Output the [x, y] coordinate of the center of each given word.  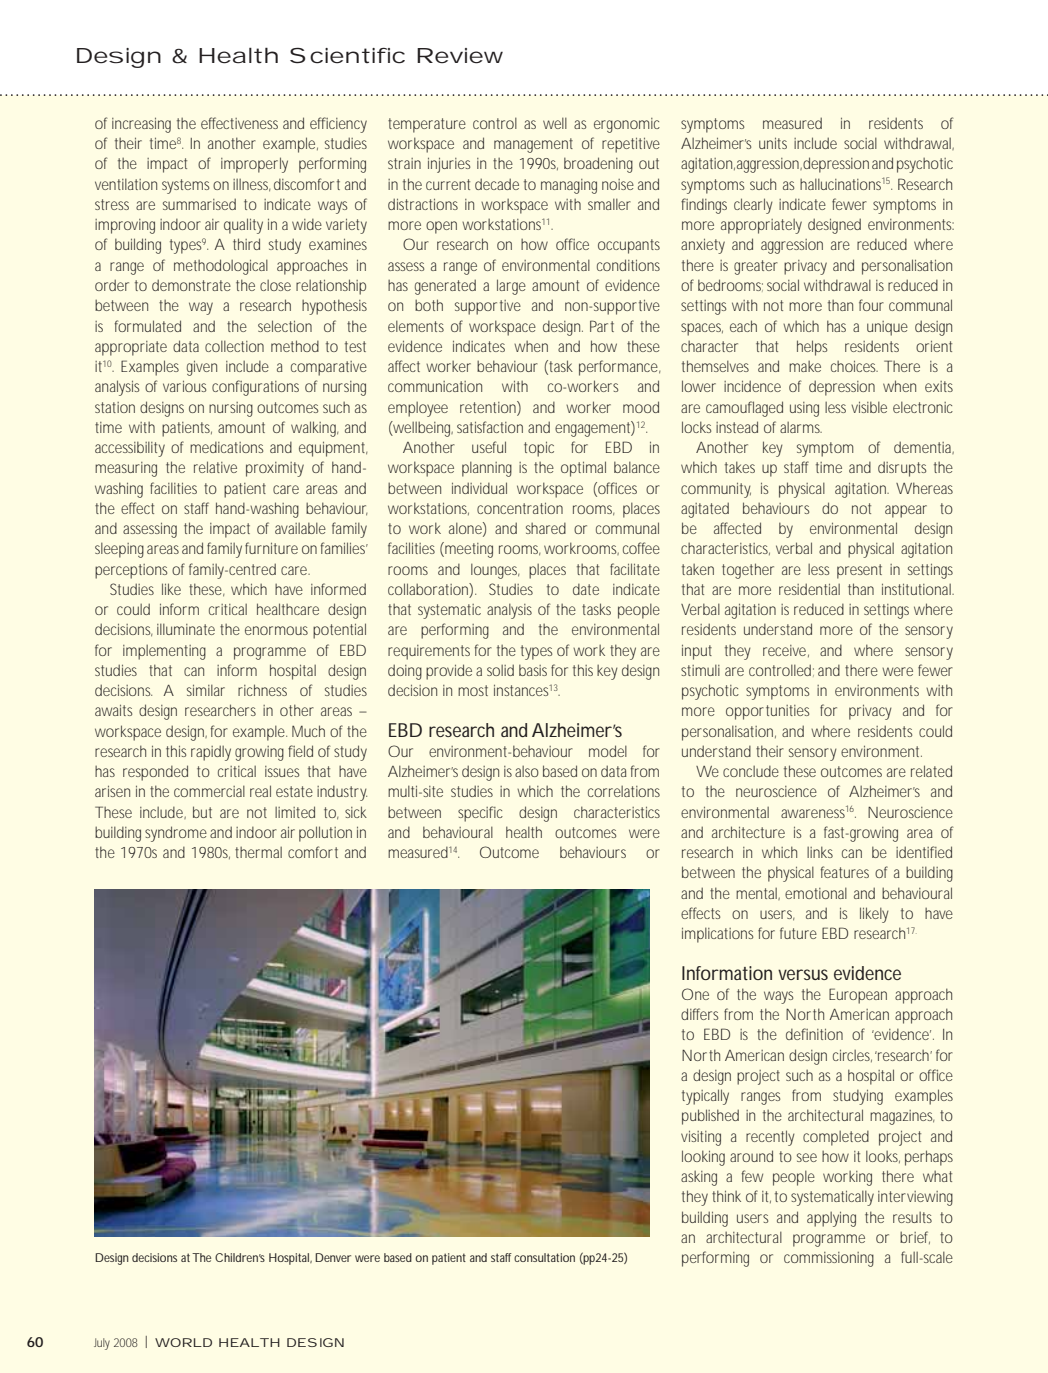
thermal [258, 852]
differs [699, 1014]
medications [226, 447]
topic [539, 449]
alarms [801, 427]
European [858, 996]
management [533, 145]
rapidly [211, 753]
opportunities [767, 712]
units [773, 143]
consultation [544, 1257]
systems [185, 186]
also [527, 771]
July [102, 1344]
